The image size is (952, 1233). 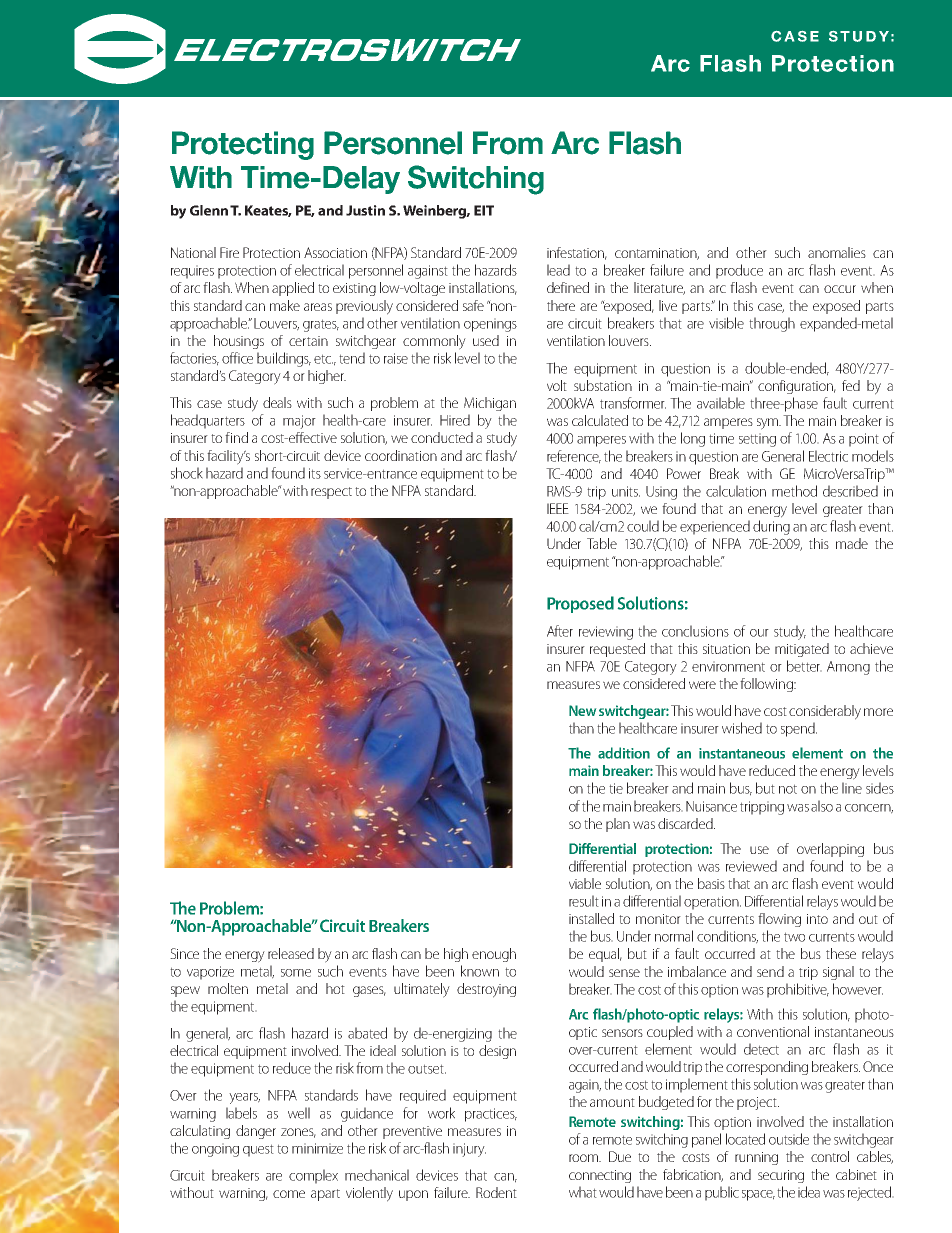 I want to click on Protecting, so click(x=243, y=145).
